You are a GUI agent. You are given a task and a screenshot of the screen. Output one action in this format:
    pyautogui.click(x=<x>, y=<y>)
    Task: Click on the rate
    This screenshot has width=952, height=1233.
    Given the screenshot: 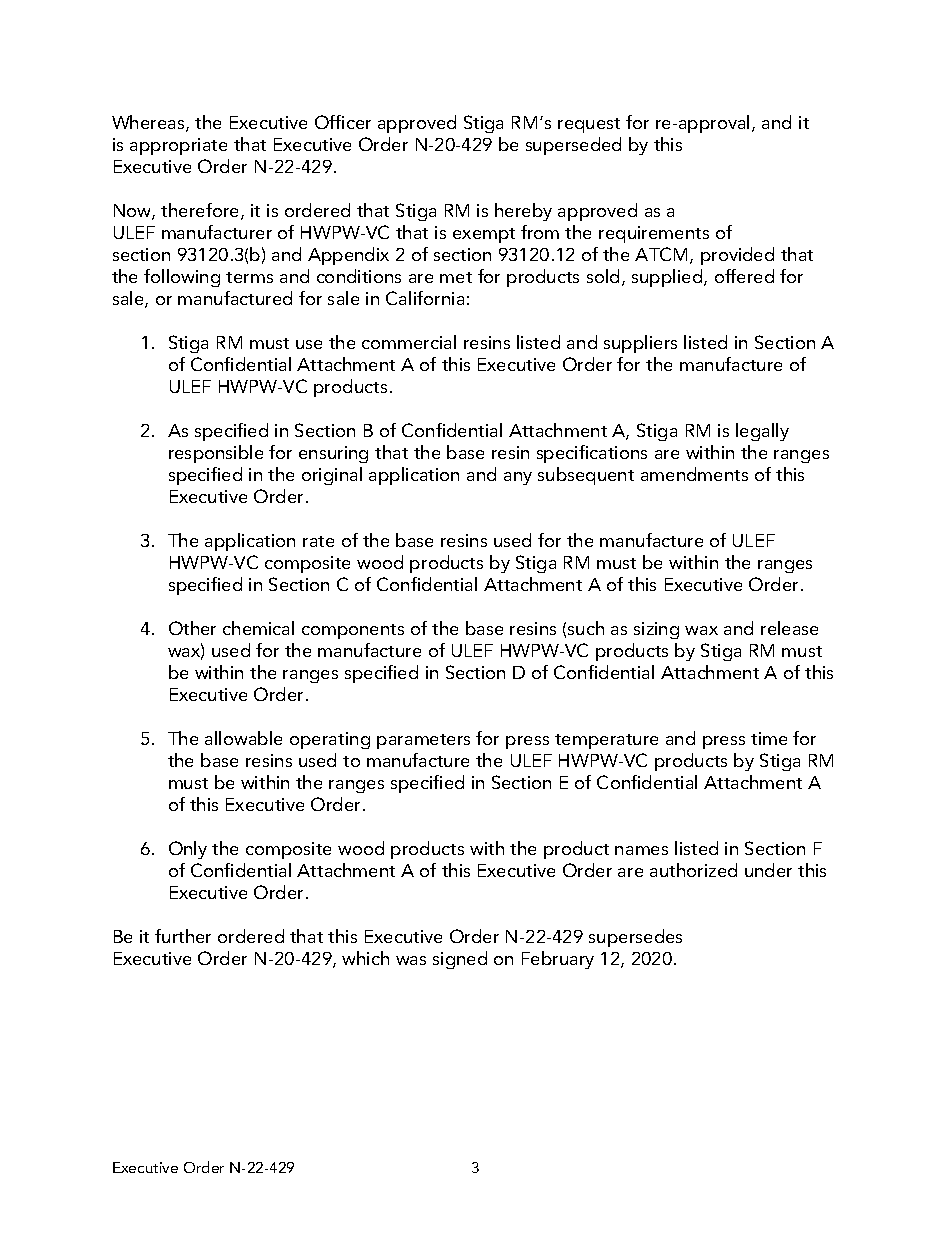 What is the action you would take?
    pyautogui.click(x=318, y=541)
